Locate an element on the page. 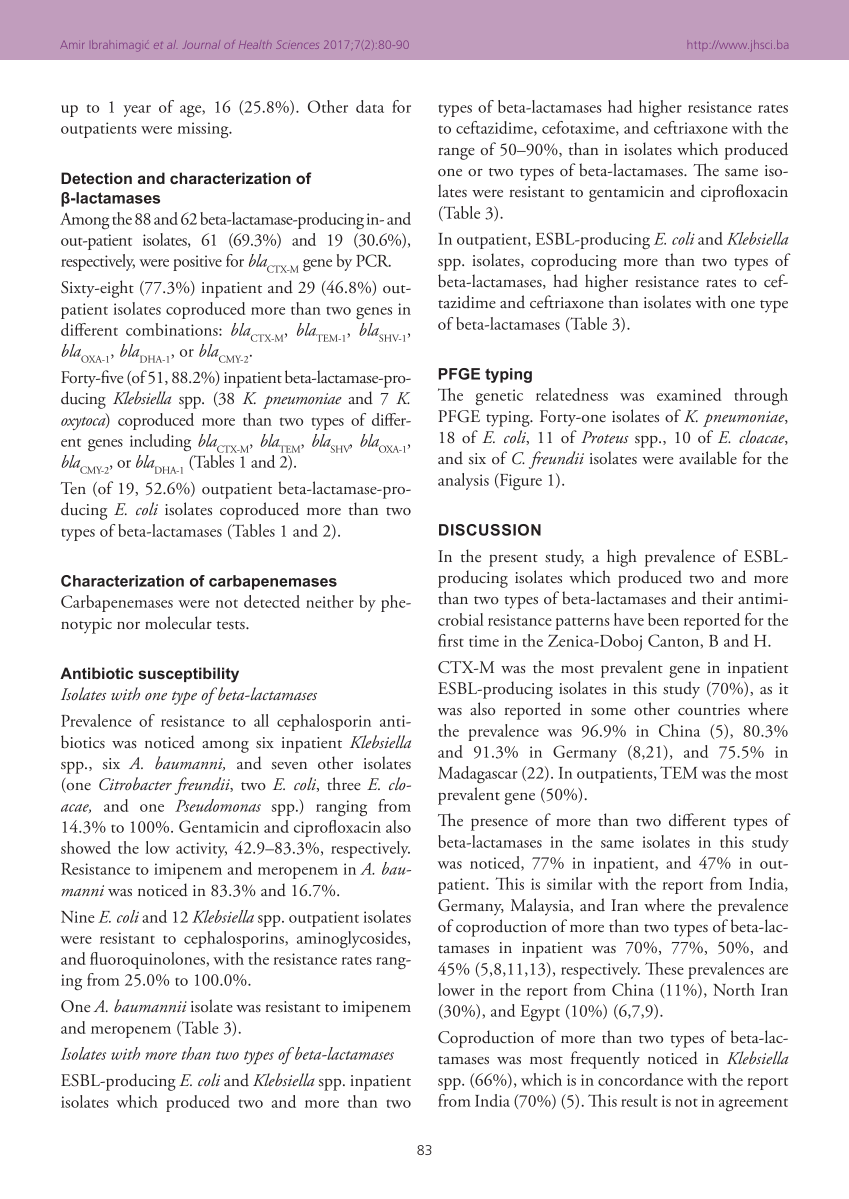 Image resolution: width=849 pixels, height=1199 pixels. PCR is located at coordinates (373, 260).
